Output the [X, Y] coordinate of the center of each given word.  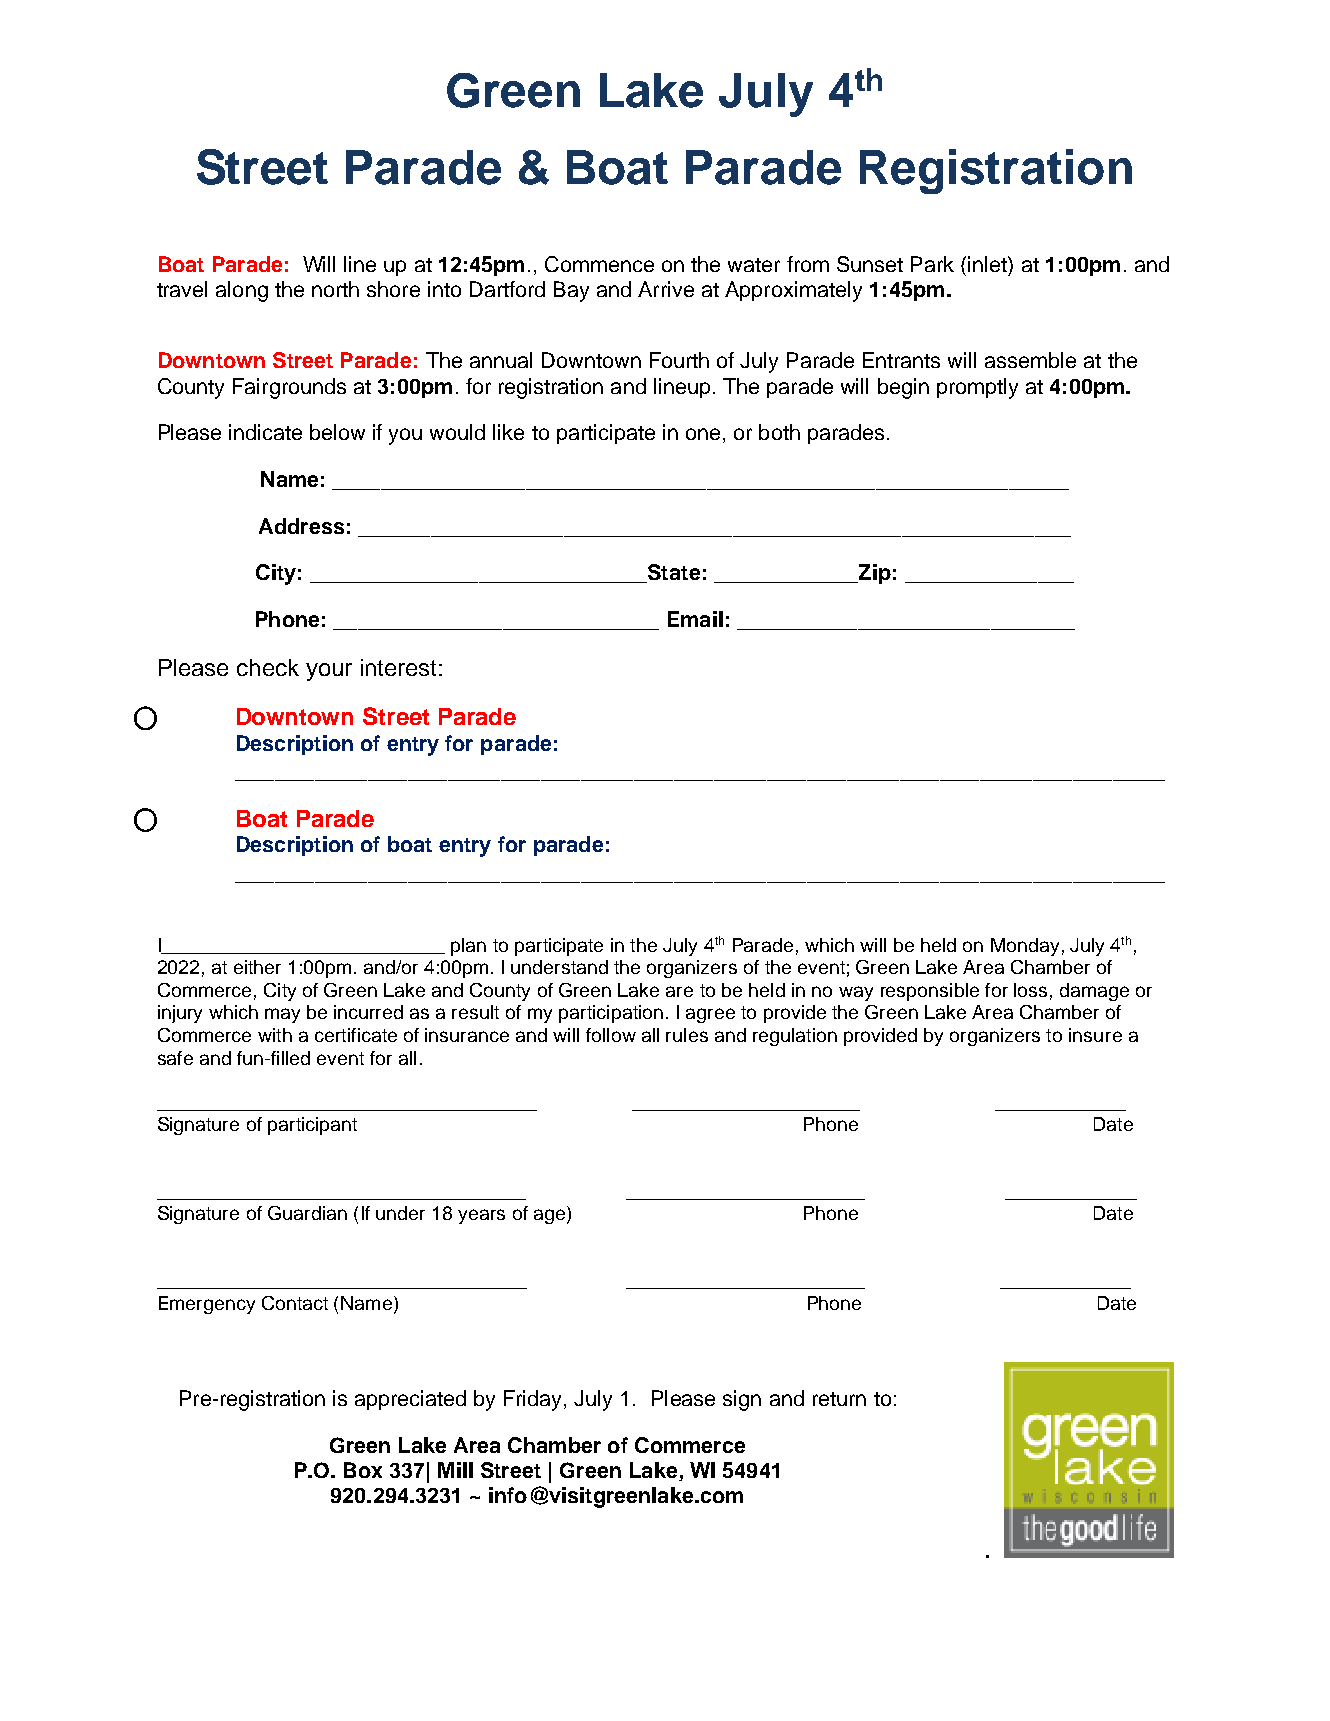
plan [468, 947]
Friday [534, 1400]
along [242, 291]
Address [301, 526]
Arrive [666, 289]
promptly [977, 388]
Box [363, 1470]
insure [1095, 1035]
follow [611, 1035]
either [257, 967]
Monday [1025, 947]
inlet [988, 264]
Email [695, 619]
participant [312, 1126]
